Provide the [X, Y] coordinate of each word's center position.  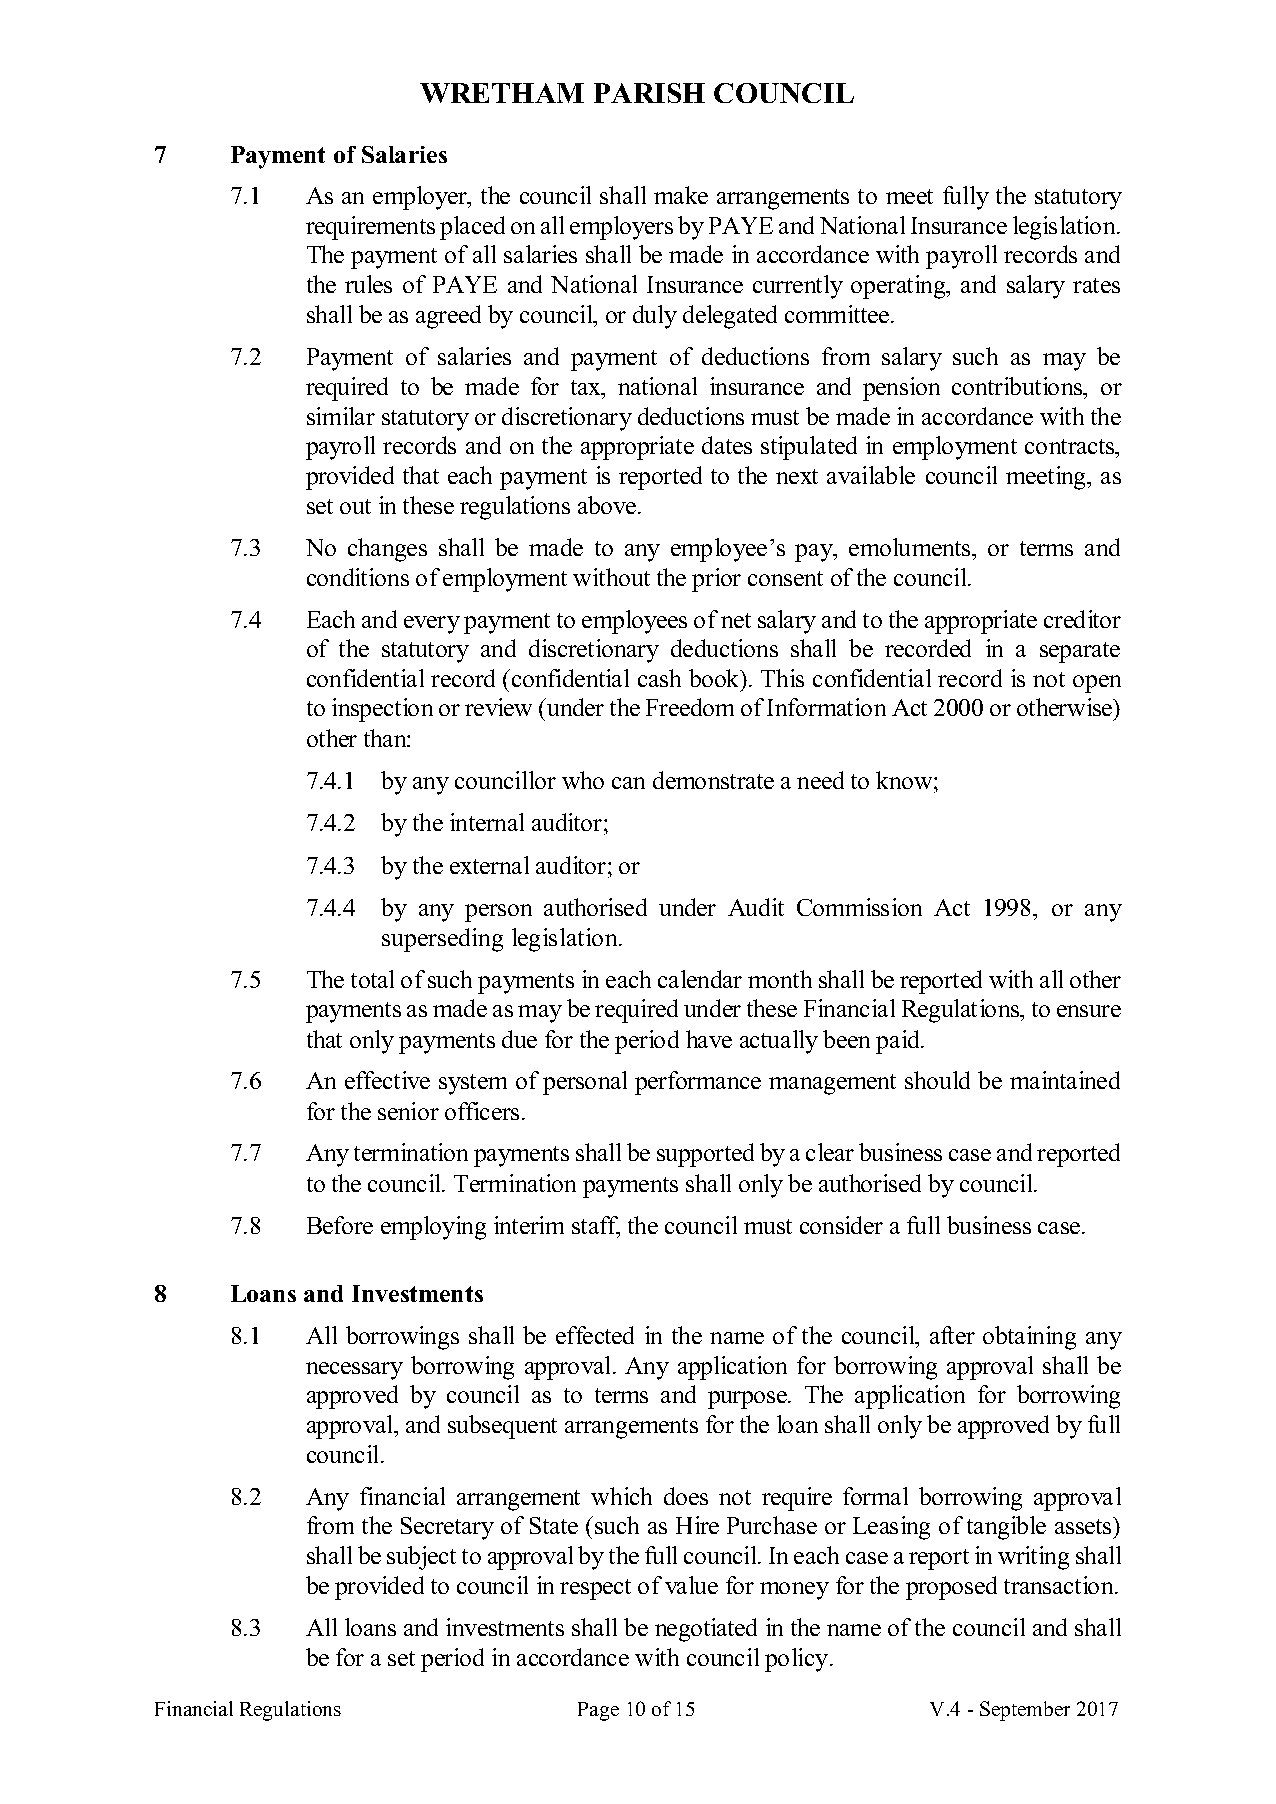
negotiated [706, 1630]
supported [705, 1155]
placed [472, 228]
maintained [1065, 1080]
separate [1080, 652]
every [432, 625]
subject [421, 1558]
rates [1096, 285]
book [715, 678]
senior [408, 1111]
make [681, 195]
